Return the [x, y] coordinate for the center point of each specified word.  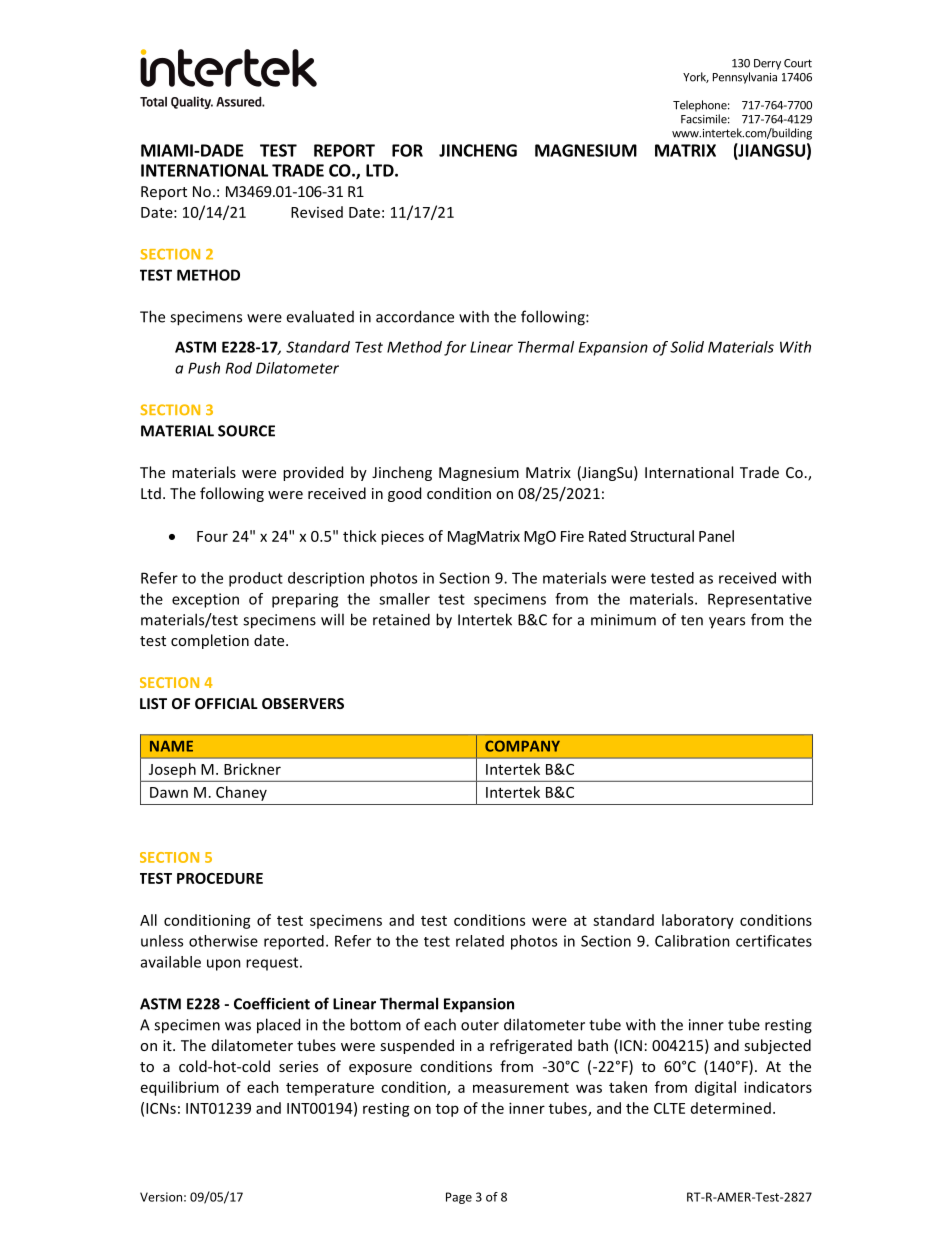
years [727, 623]
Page [459, 1198]
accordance [415, 316]
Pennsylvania [745, 78]
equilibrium [180, 1088]
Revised [317, 212]
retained [401, 619]
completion [210, 641]
